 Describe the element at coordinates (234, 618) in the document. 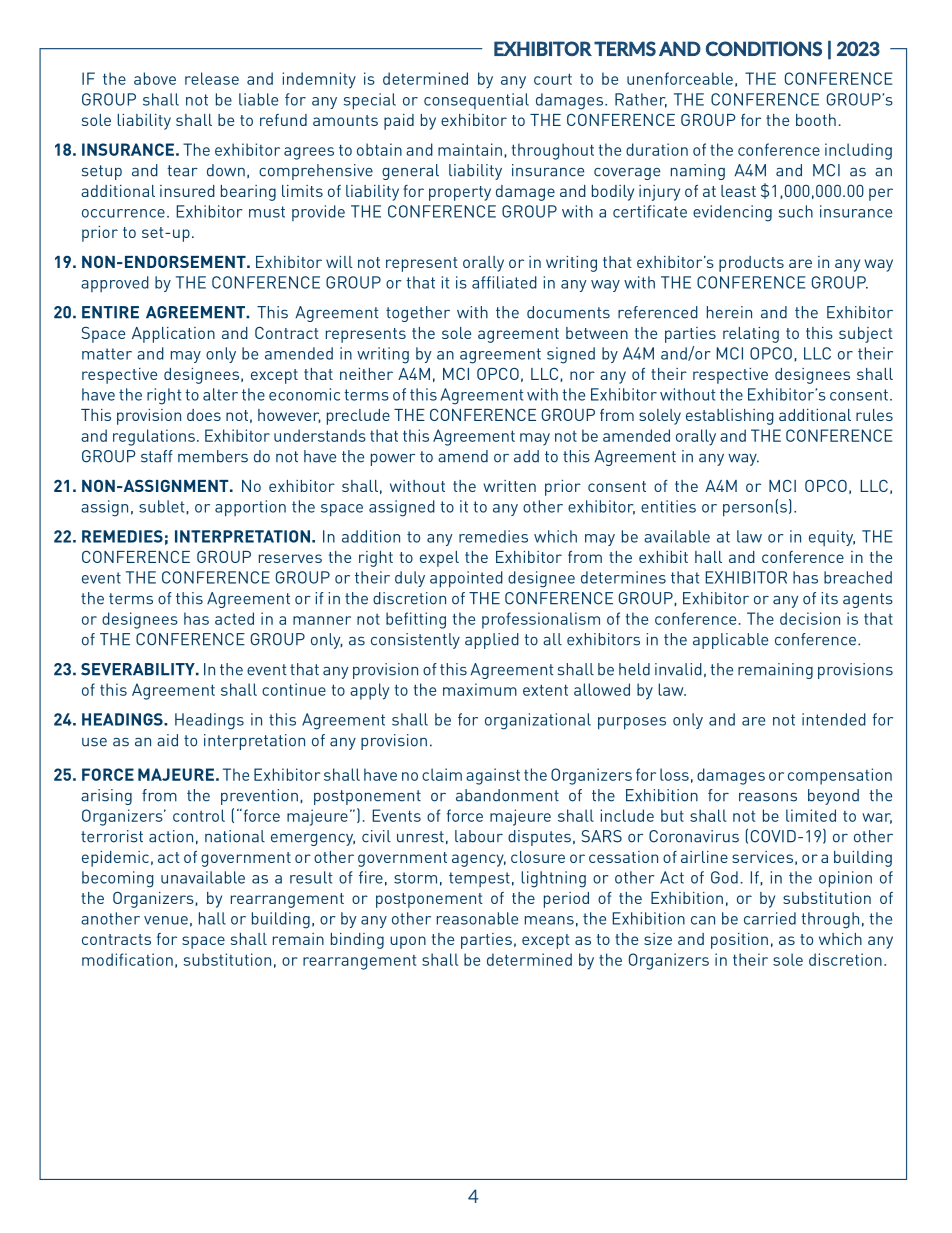

I see `acted` at that location.
